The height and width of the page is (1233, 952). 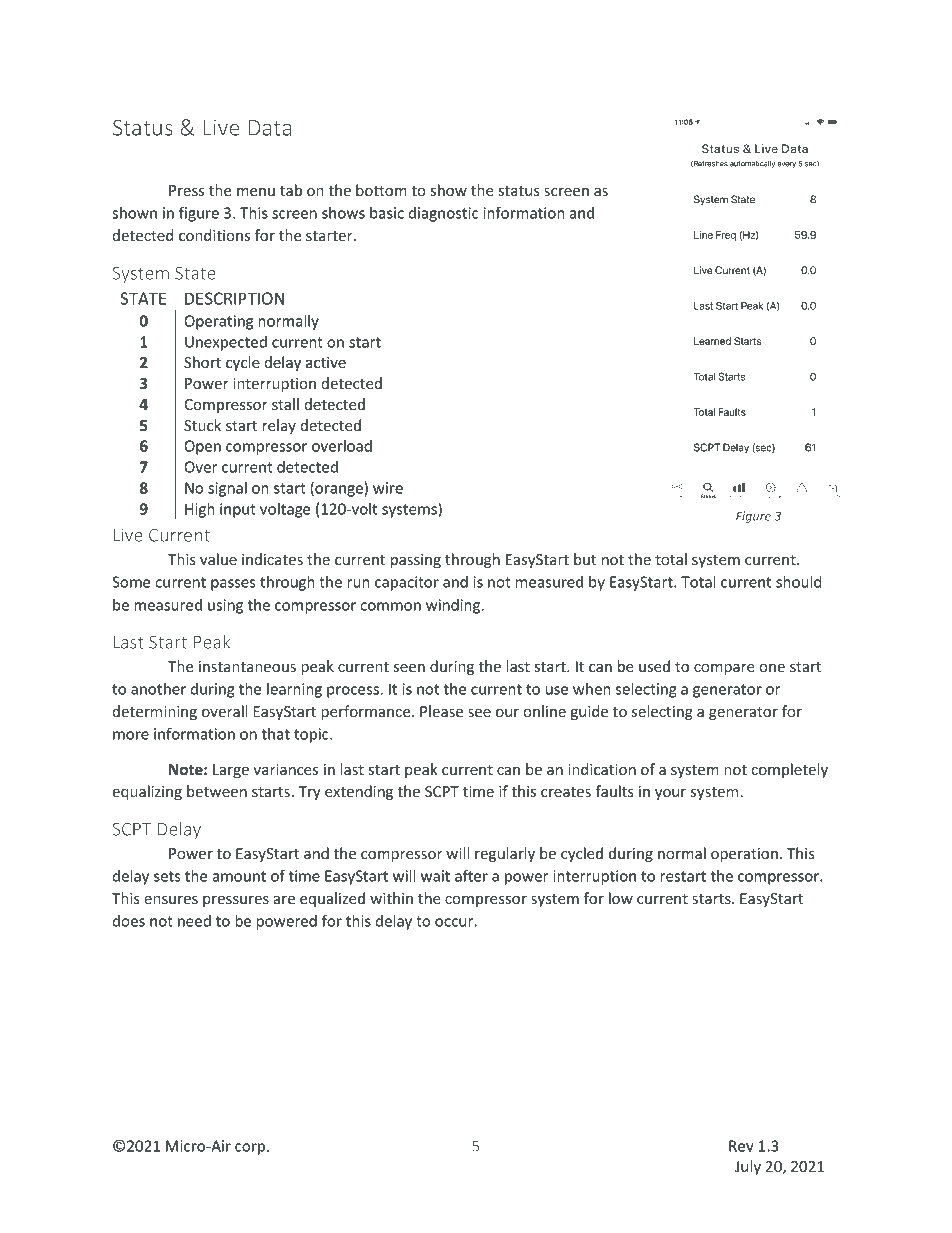 I want to click on regularly, so click(x=505, y=854).
